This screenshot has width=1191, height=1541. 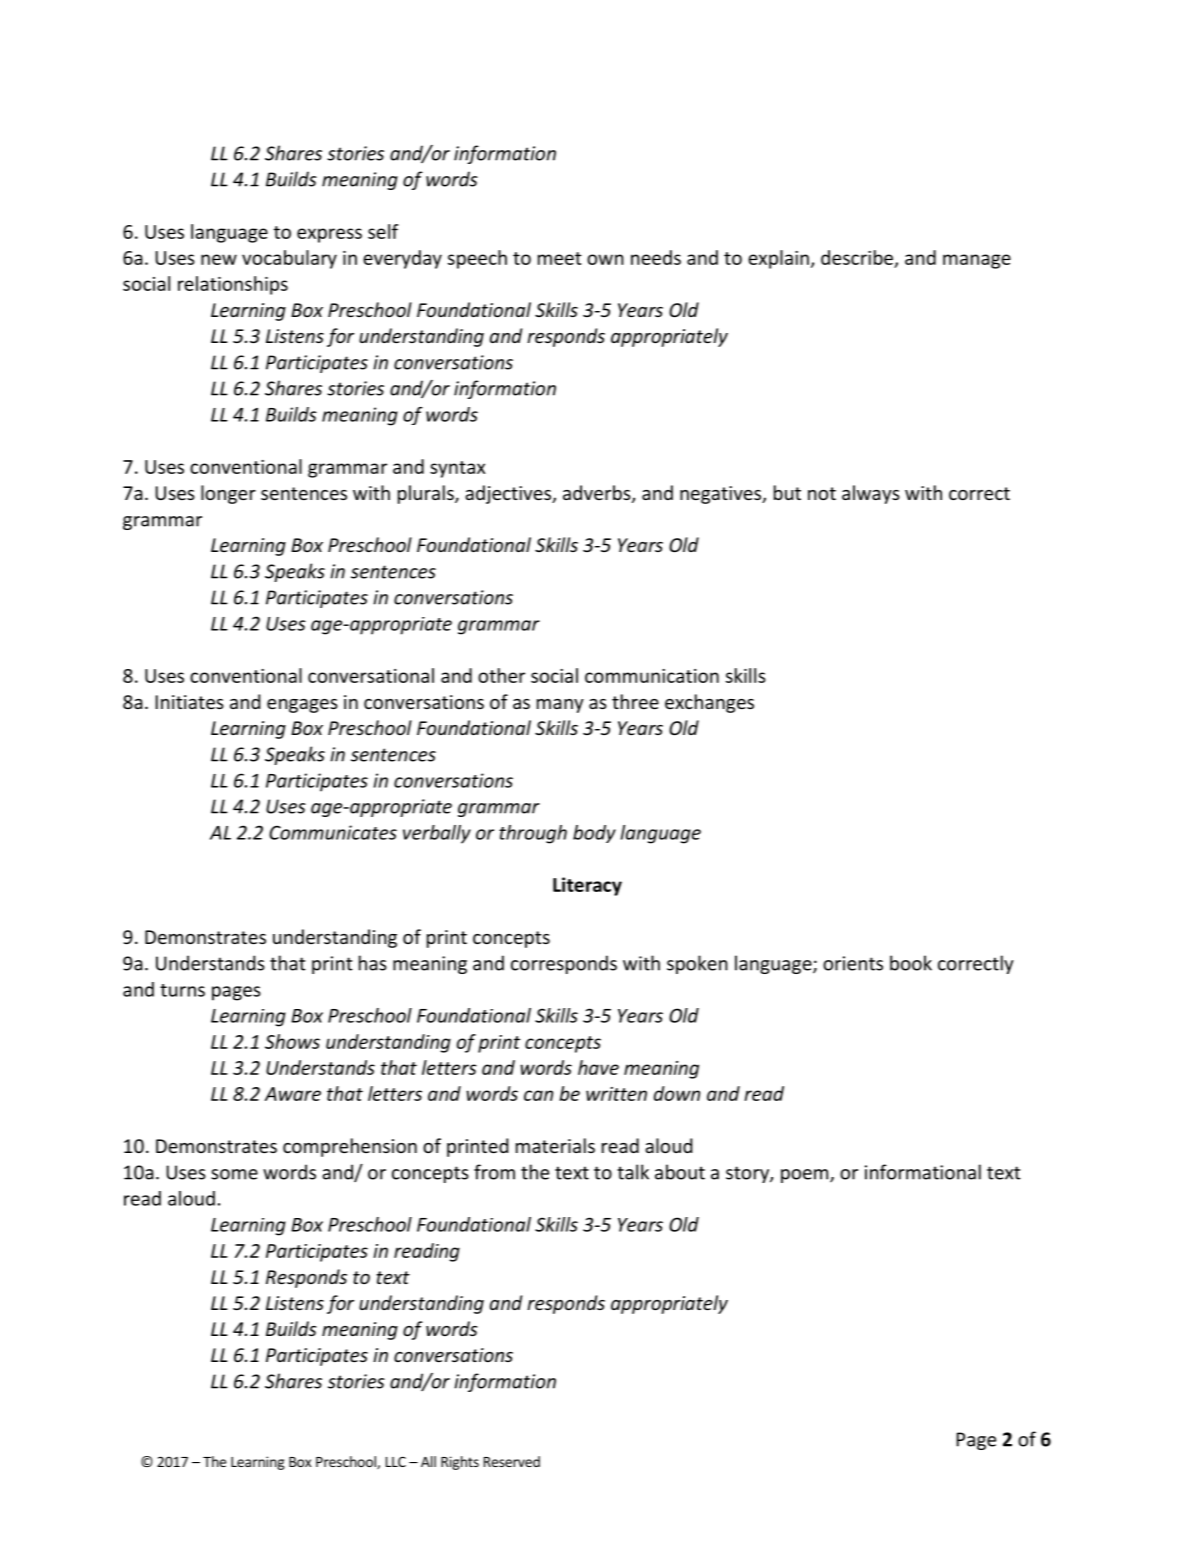 I want to click on exchanges, so click(x=709, y=703).
